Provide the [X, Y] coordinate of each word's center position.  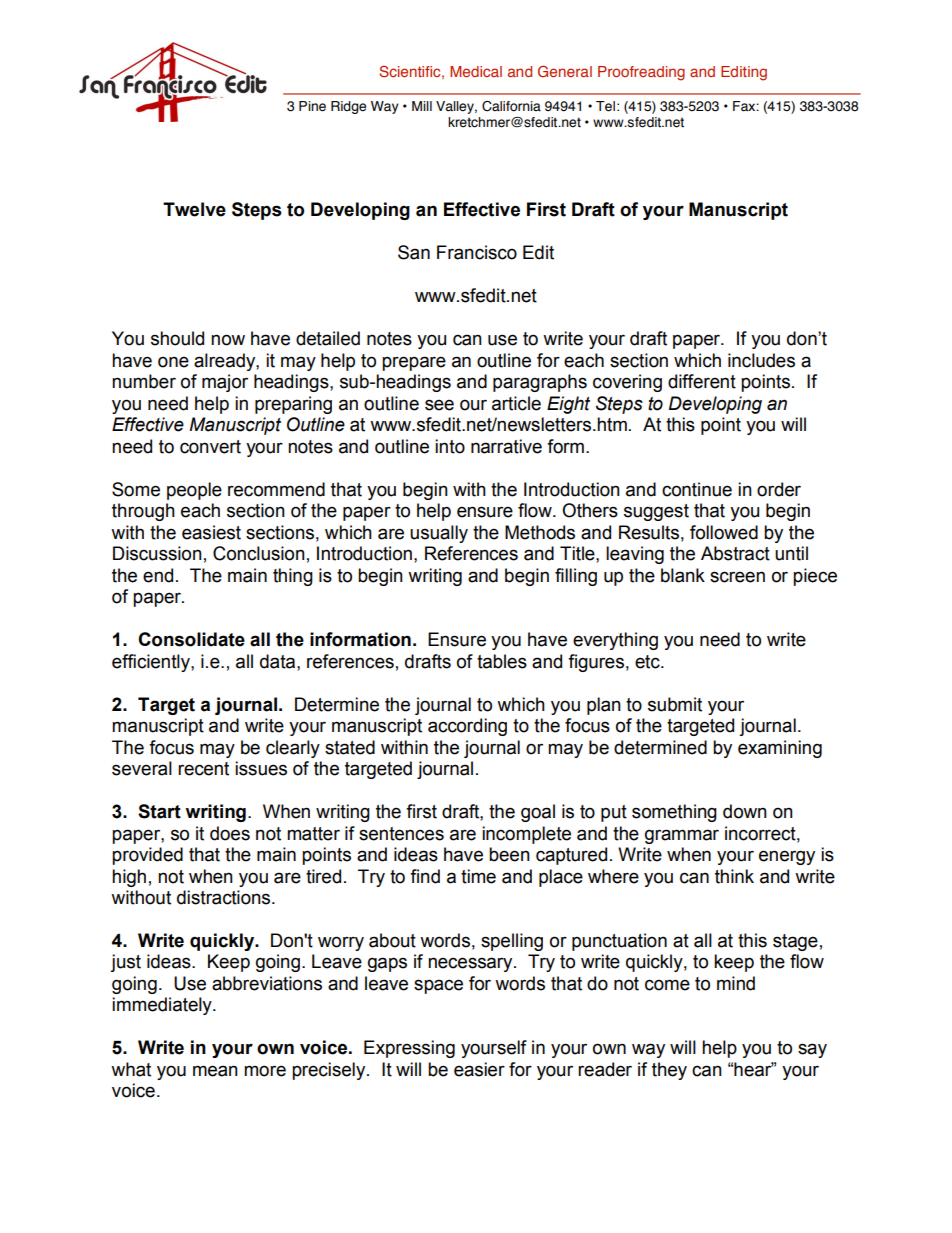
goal [538, 813]
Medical [476, 71]
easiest [211, 532]
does [230, 833]
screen [737, 577]
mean [215, 1071]
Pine [312, 106]
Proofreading [641, 73]
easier [479, 1069]
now [228, 340]
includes [761, 360]
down [745, 811]
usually [439, 534]
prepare [414, 363]
